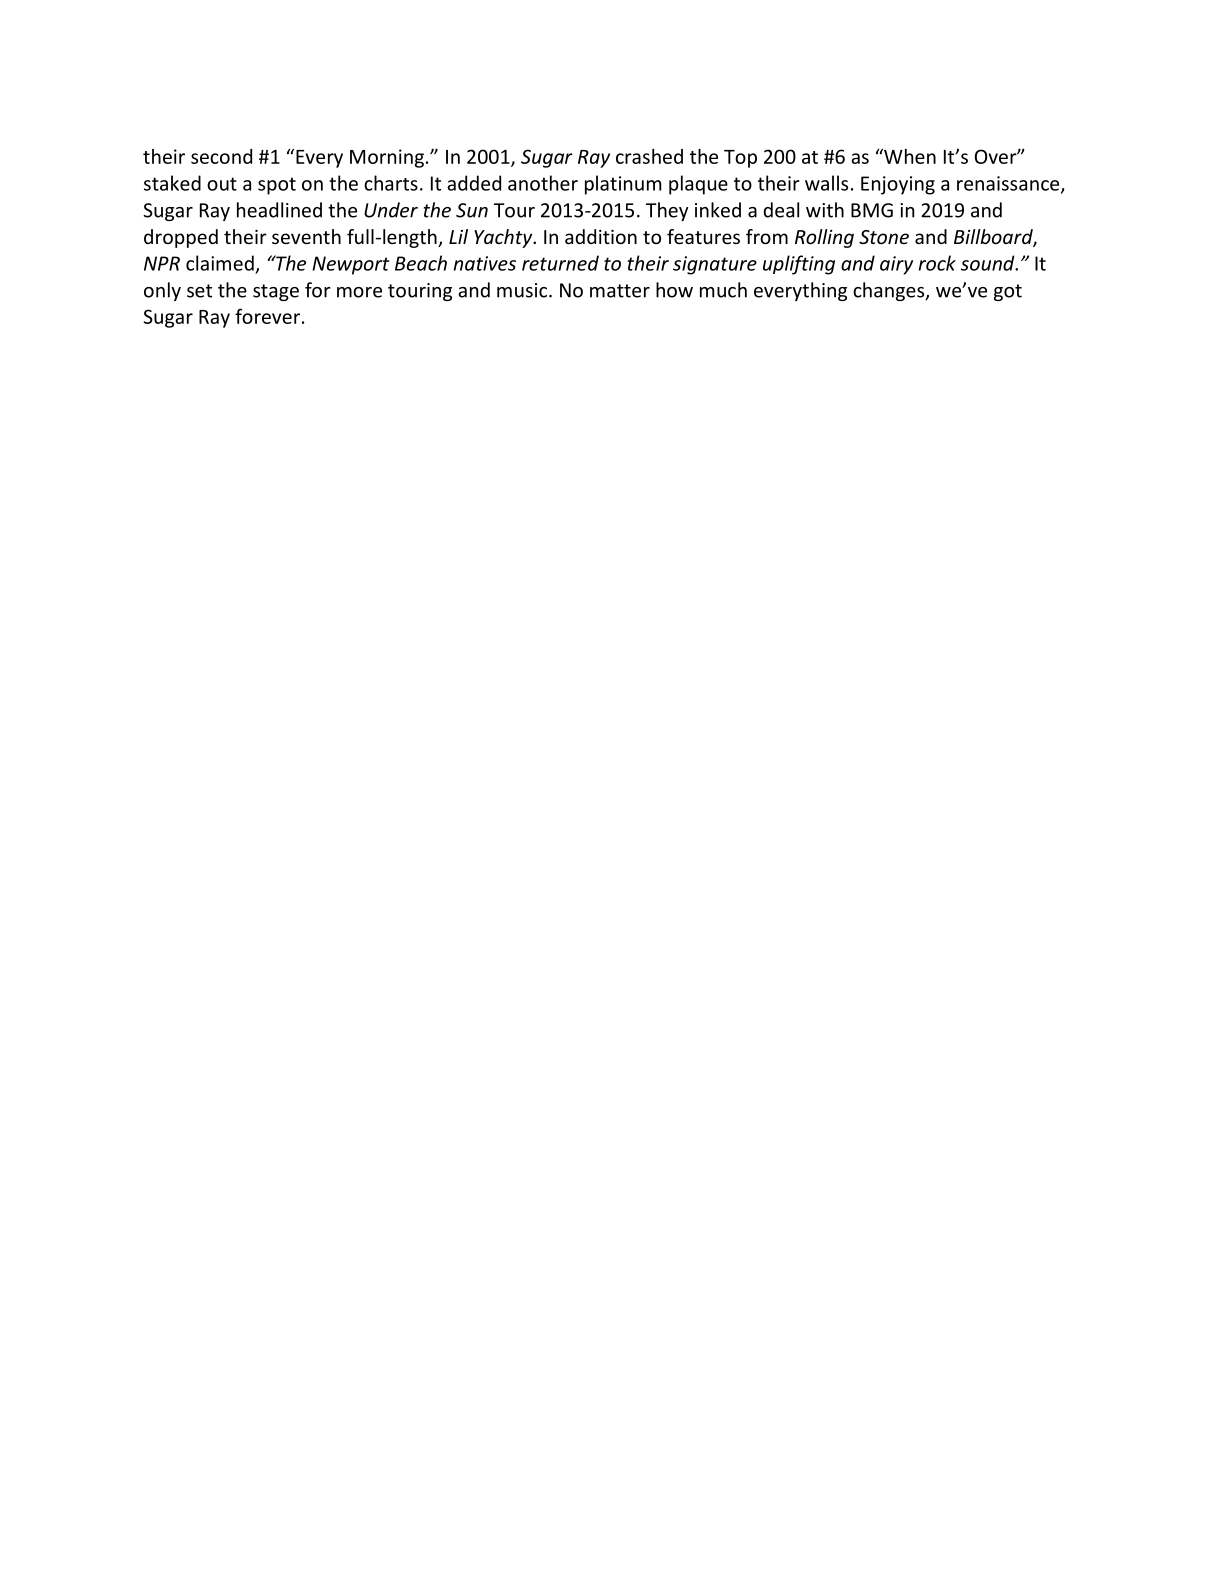 The image size is (1216, 1574). Describe the element at coordinates (872, 210) in the page. I see `BMG` at that location.
